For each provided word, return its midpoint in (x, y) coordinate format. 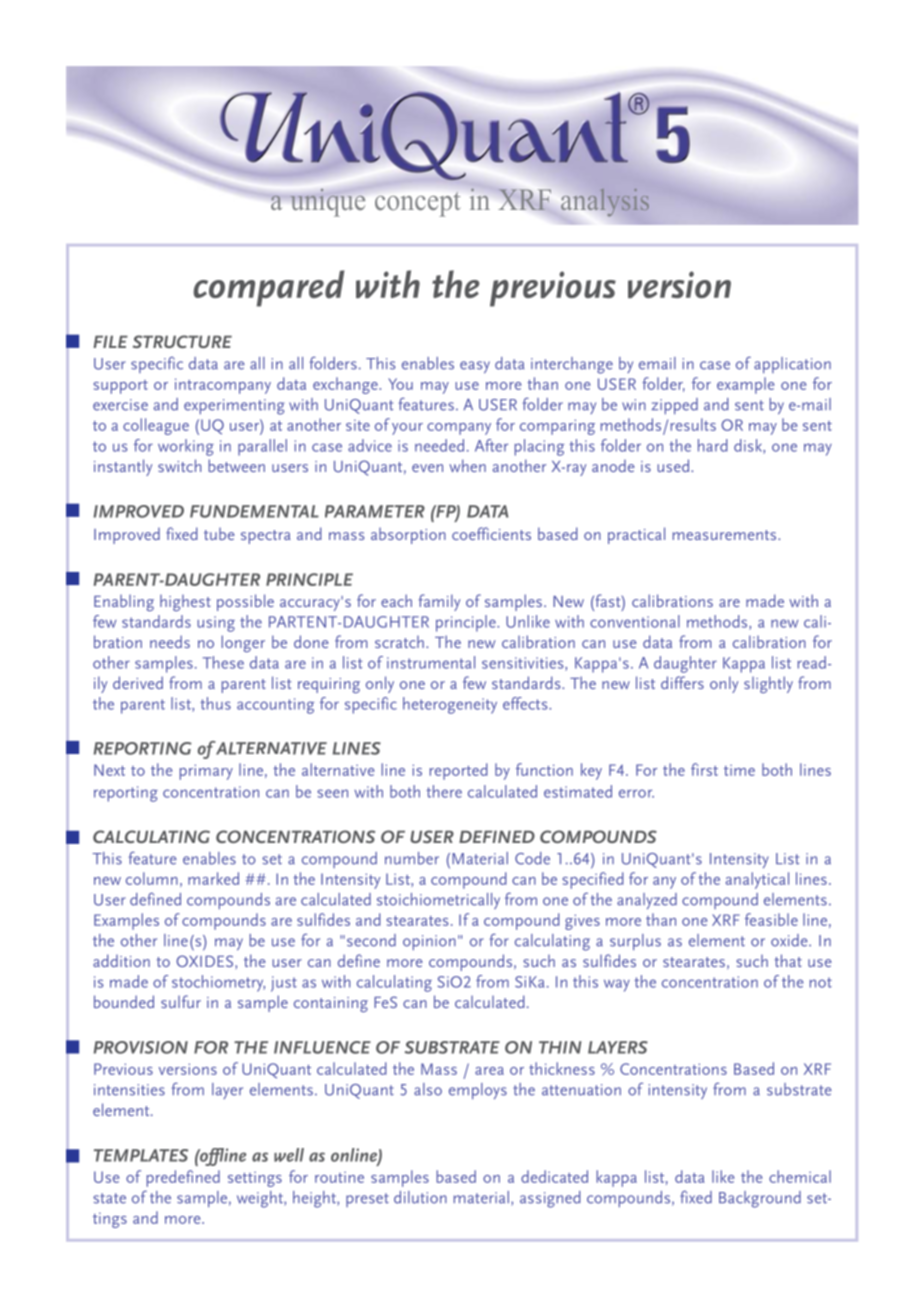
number (412, 858)
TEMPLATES (141, 1155)
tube (219, 534)
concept (417, 204)
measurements (726, 535)
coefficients (491, 533)
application (792, 365)
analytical (757, 880)
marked (213, 878)
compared (268, 288)
